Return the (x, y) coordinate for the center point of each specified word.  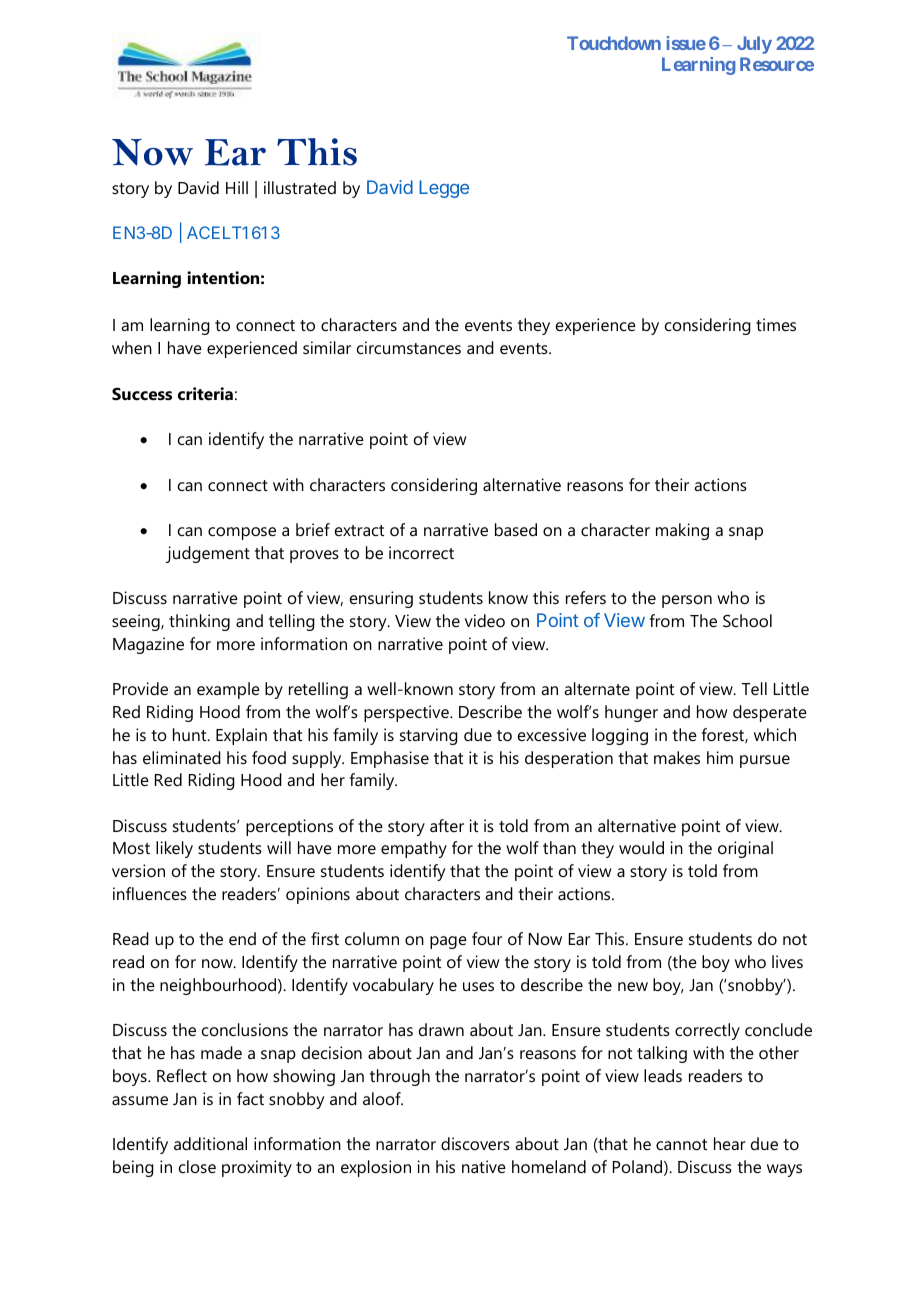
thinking (199, 622)
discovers (475, 1143)
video (485, 620)
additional (210, 1143)
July (754, 45)
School (747, 620)
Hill (237, 187)
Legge (444, 189)
